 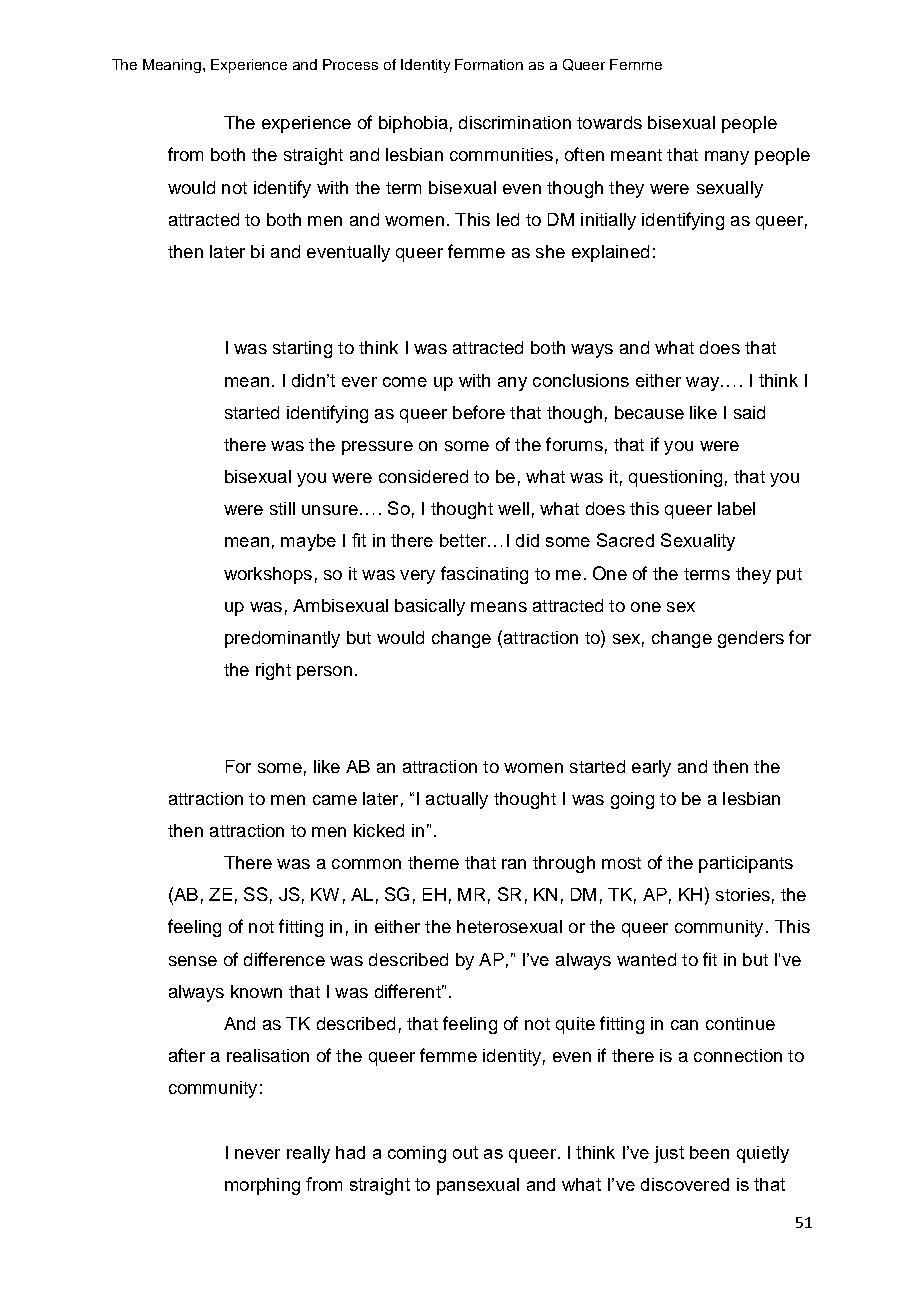 I want to click on before, so click(x=479, y=412).
